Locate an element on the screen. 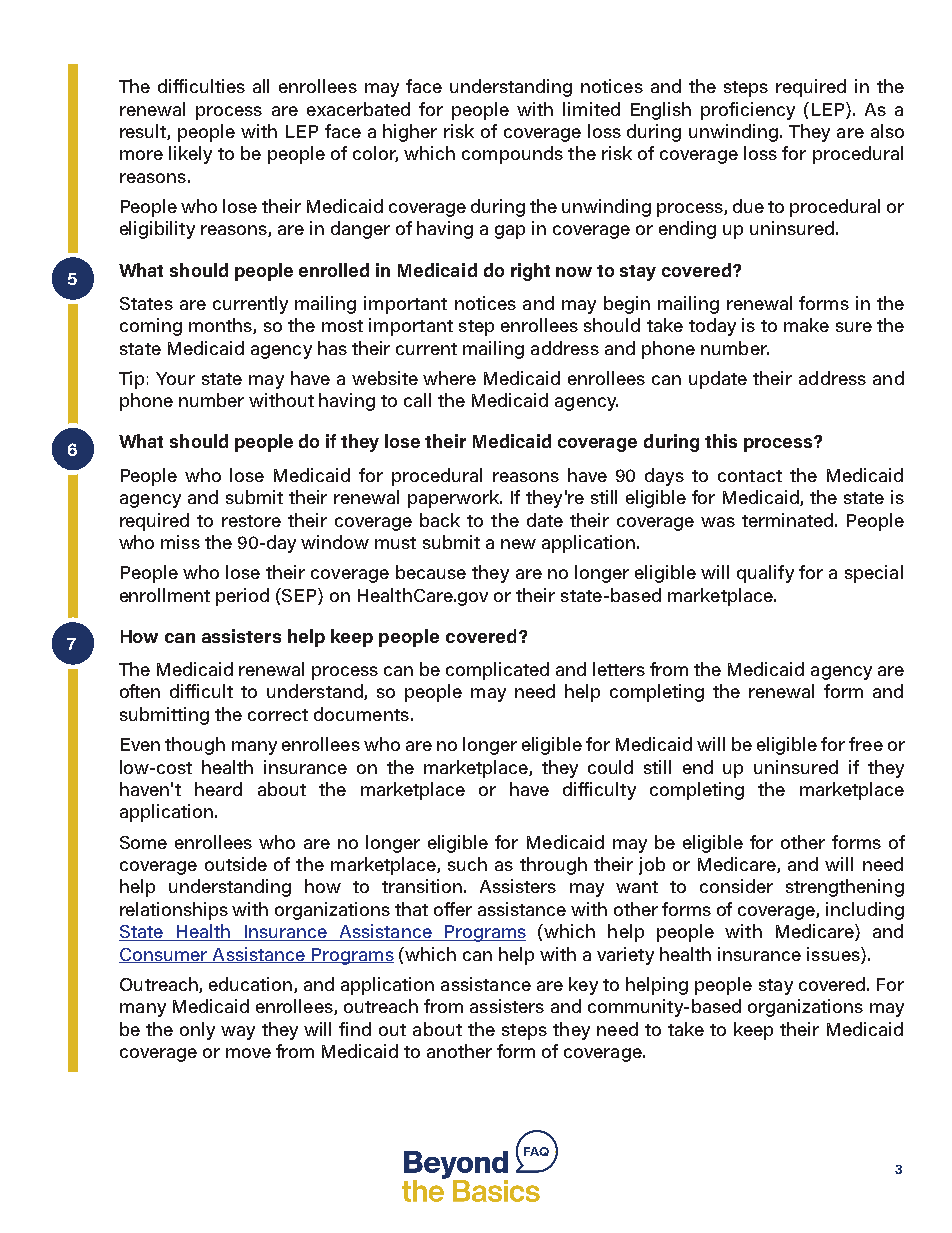  qualify is located at coordinates (765, 574).
